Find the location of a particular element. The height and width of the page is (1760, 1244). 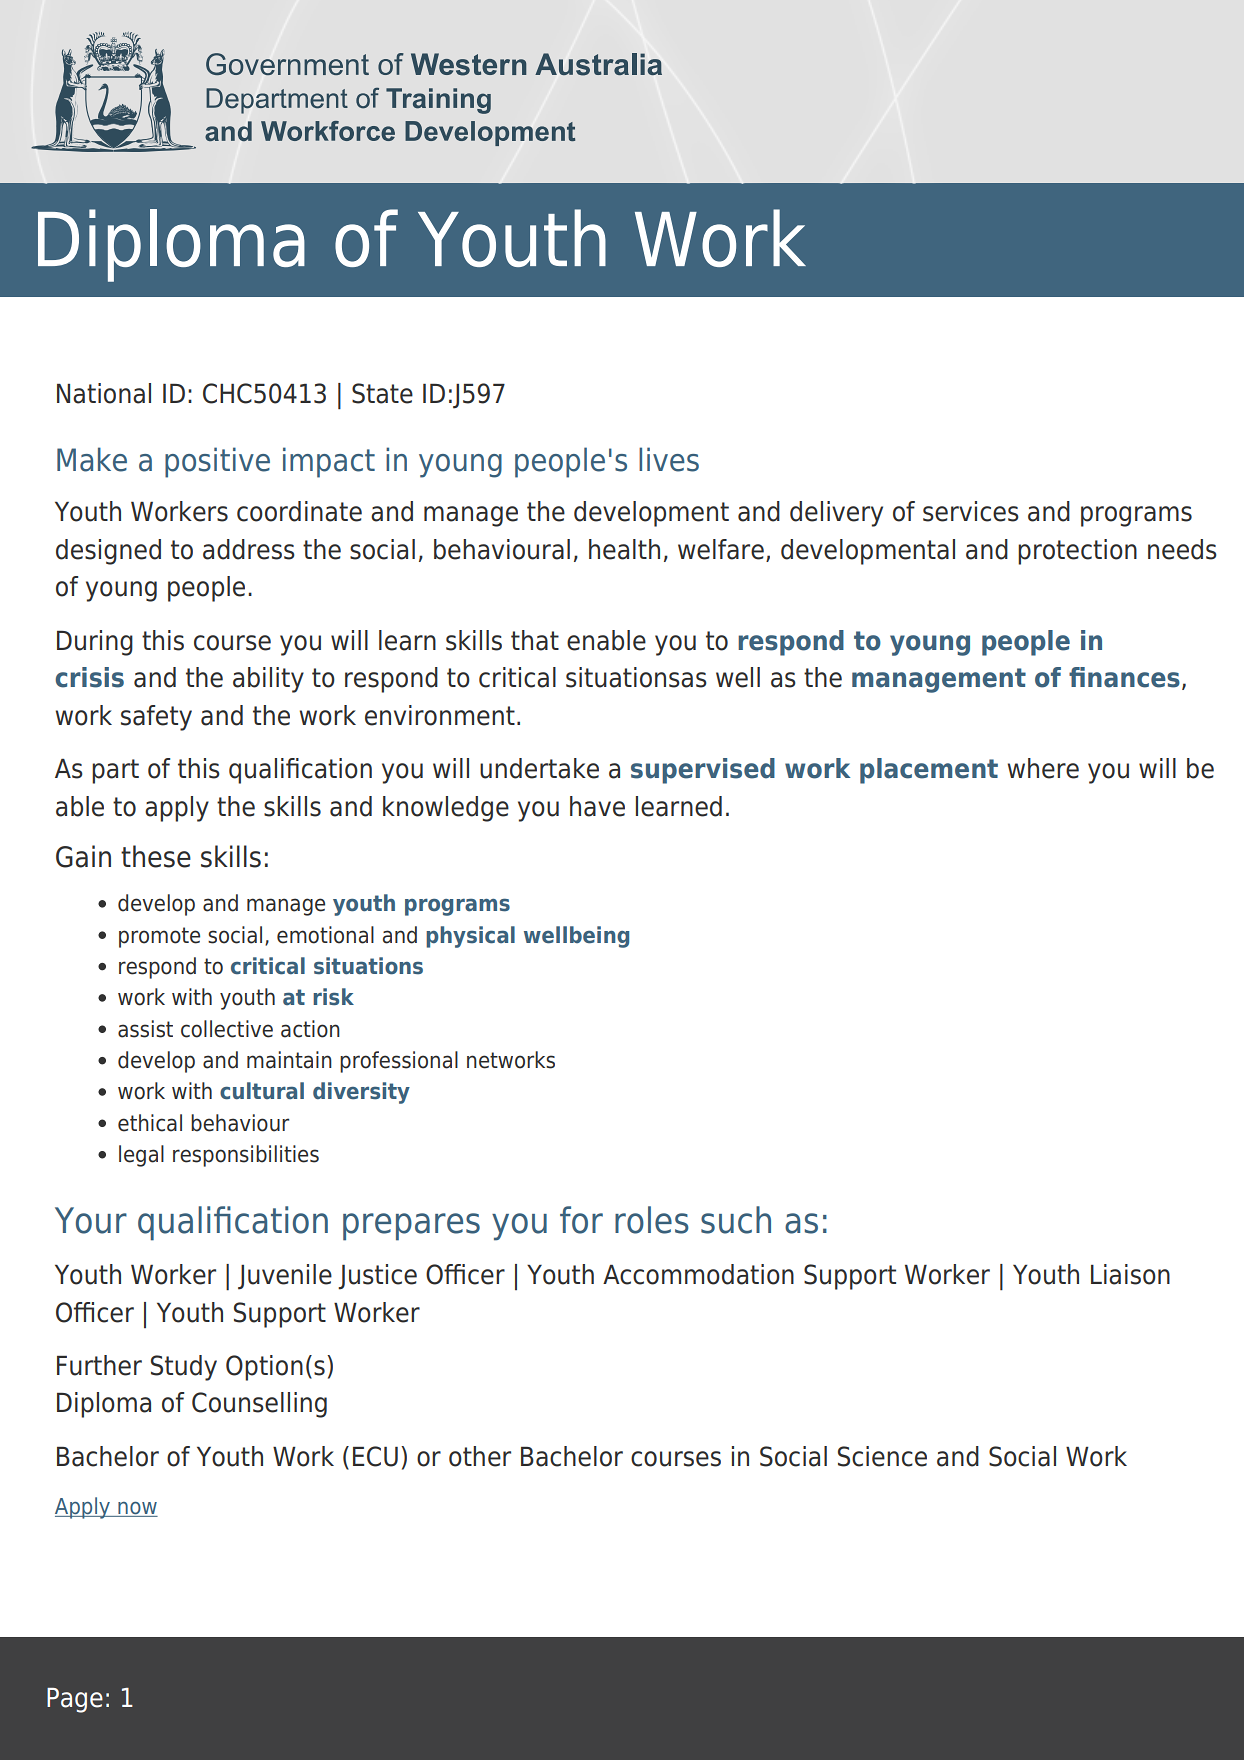

professional is located at coordinates (399, 1062).
